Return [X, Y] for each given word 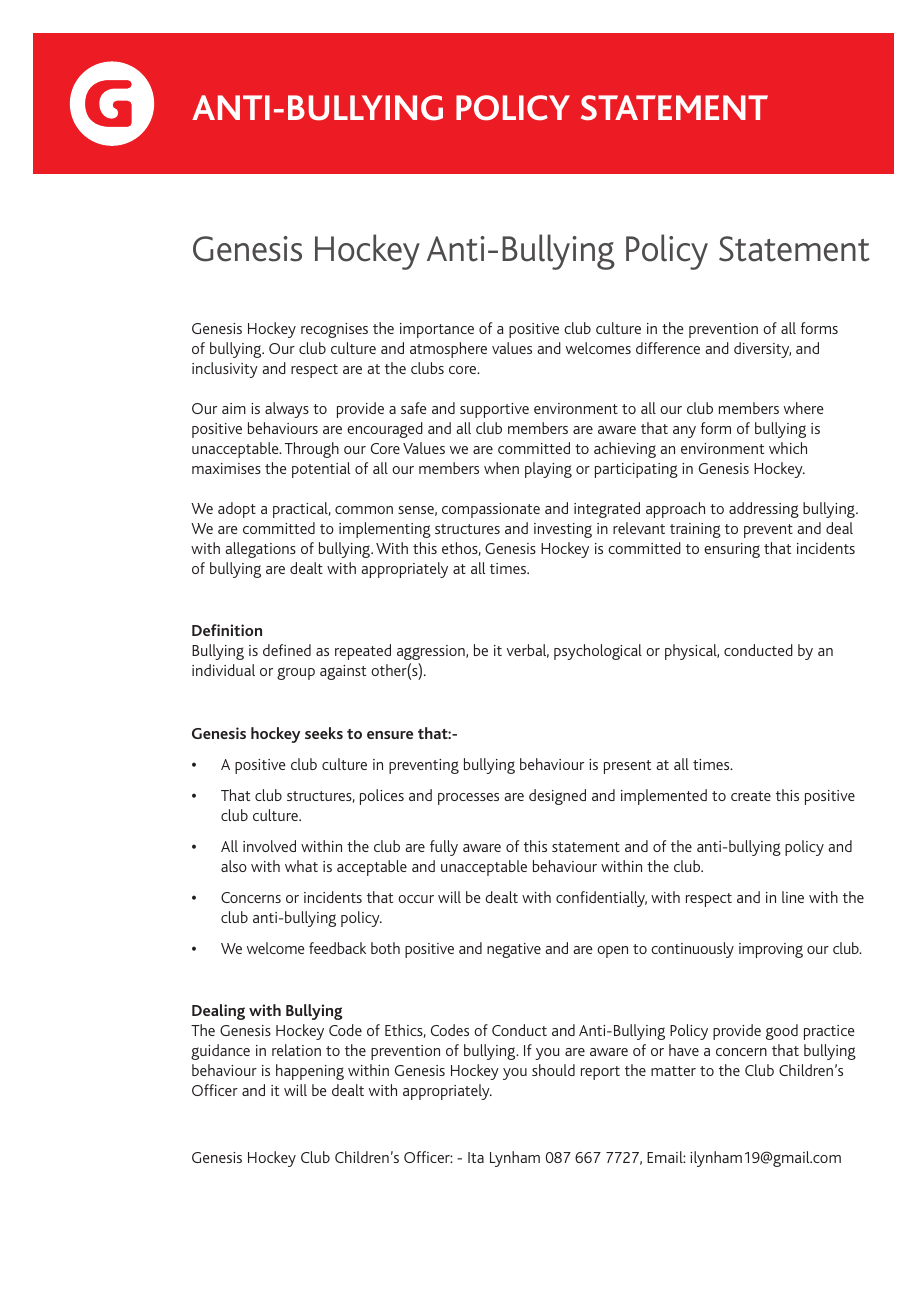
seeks [324, 733]
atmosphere [448, 350]
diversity [762, 350]
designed [557, 797]
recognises [334, 330]
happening [310, 1072]
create [751, 796]
